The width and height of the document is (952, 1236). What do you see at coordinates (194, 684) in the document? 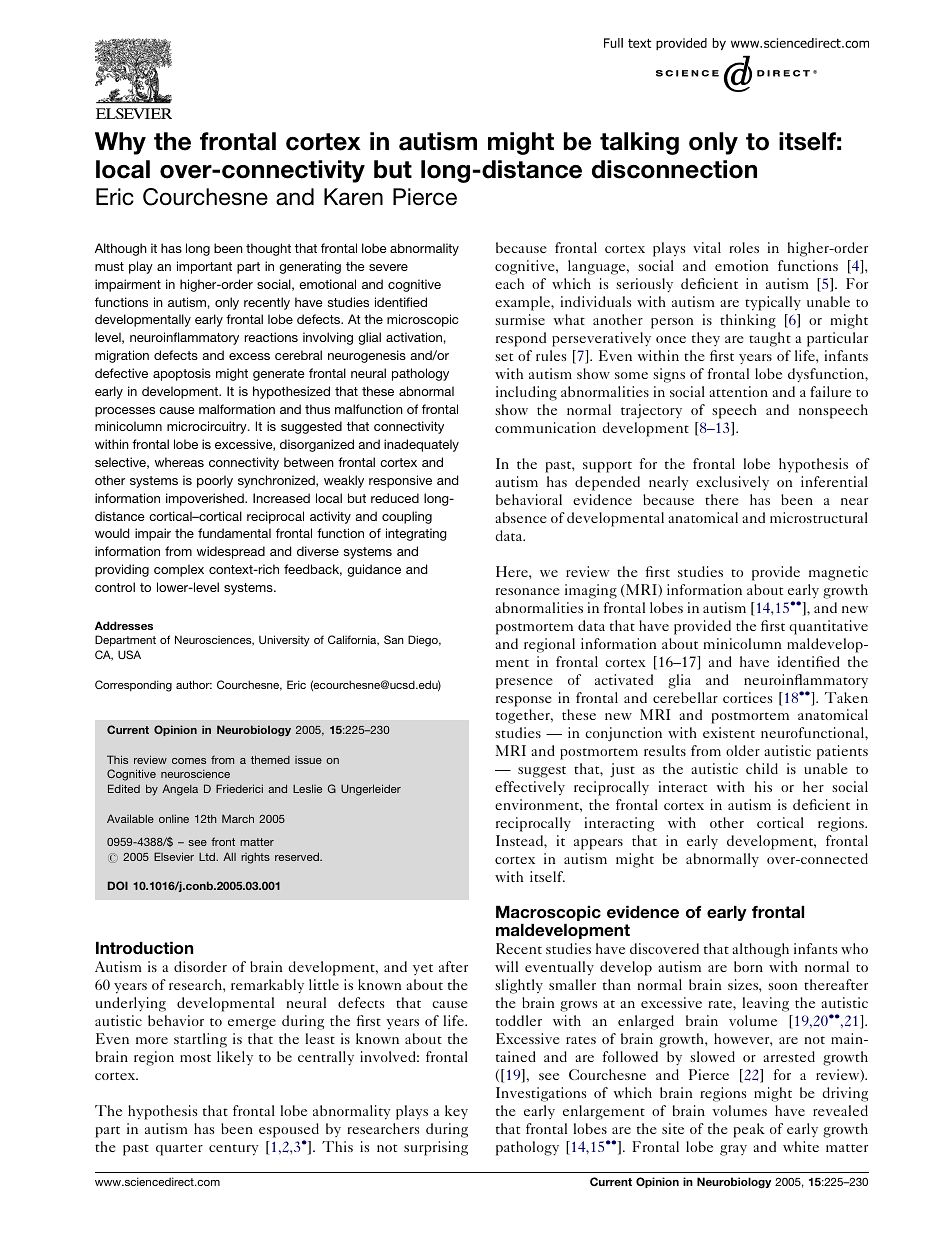
I see `author` at bounding box center [194, 684].
